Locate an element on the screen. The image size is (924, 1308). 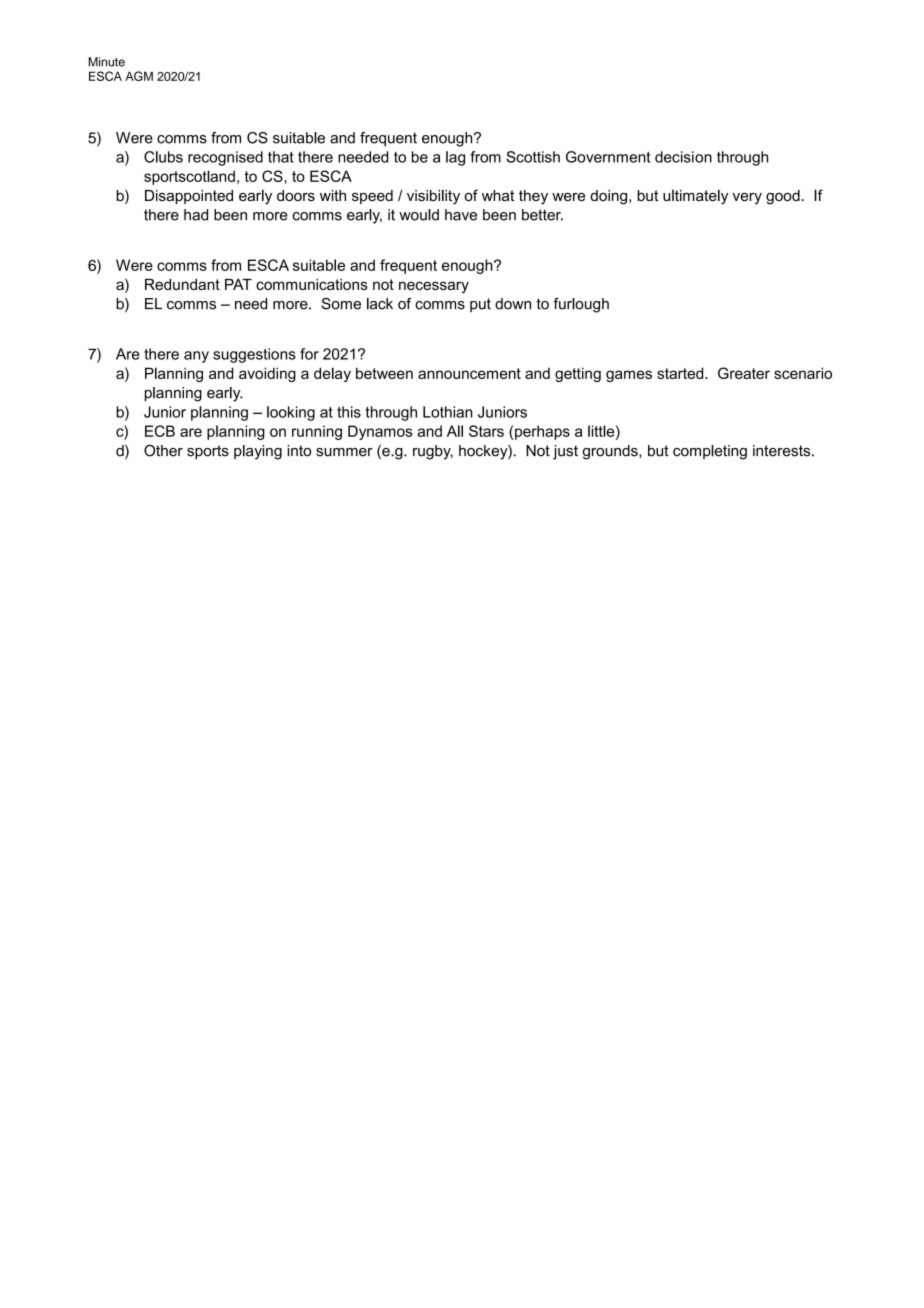
furlough is located at coordinates (581, 305).
